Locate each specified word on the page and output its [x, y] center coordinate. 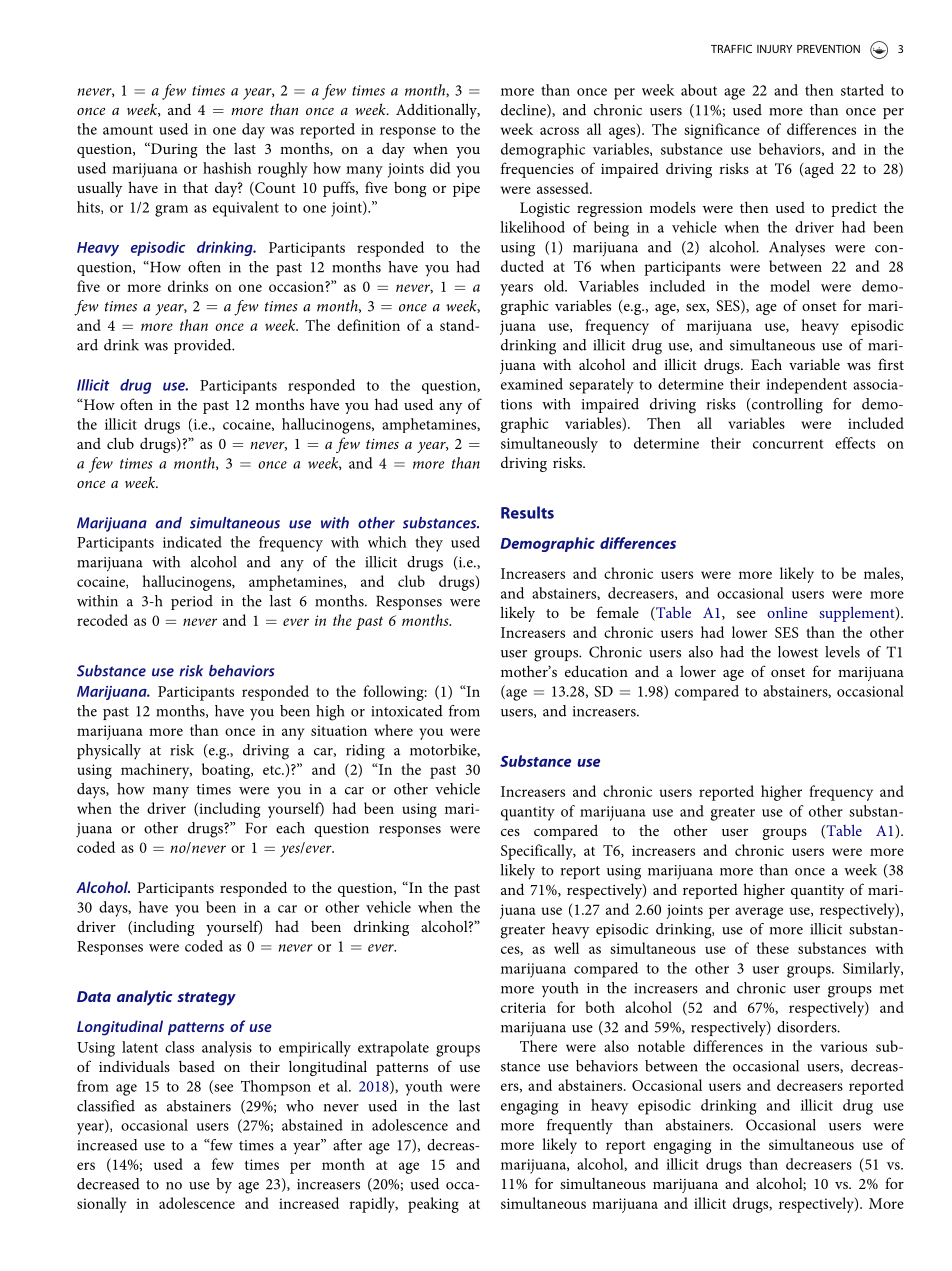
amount [128, 130]
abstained [312, 1125]
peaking [433, 1205]
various [843, 1046]
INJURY [774, 49]
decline [524, 111]
